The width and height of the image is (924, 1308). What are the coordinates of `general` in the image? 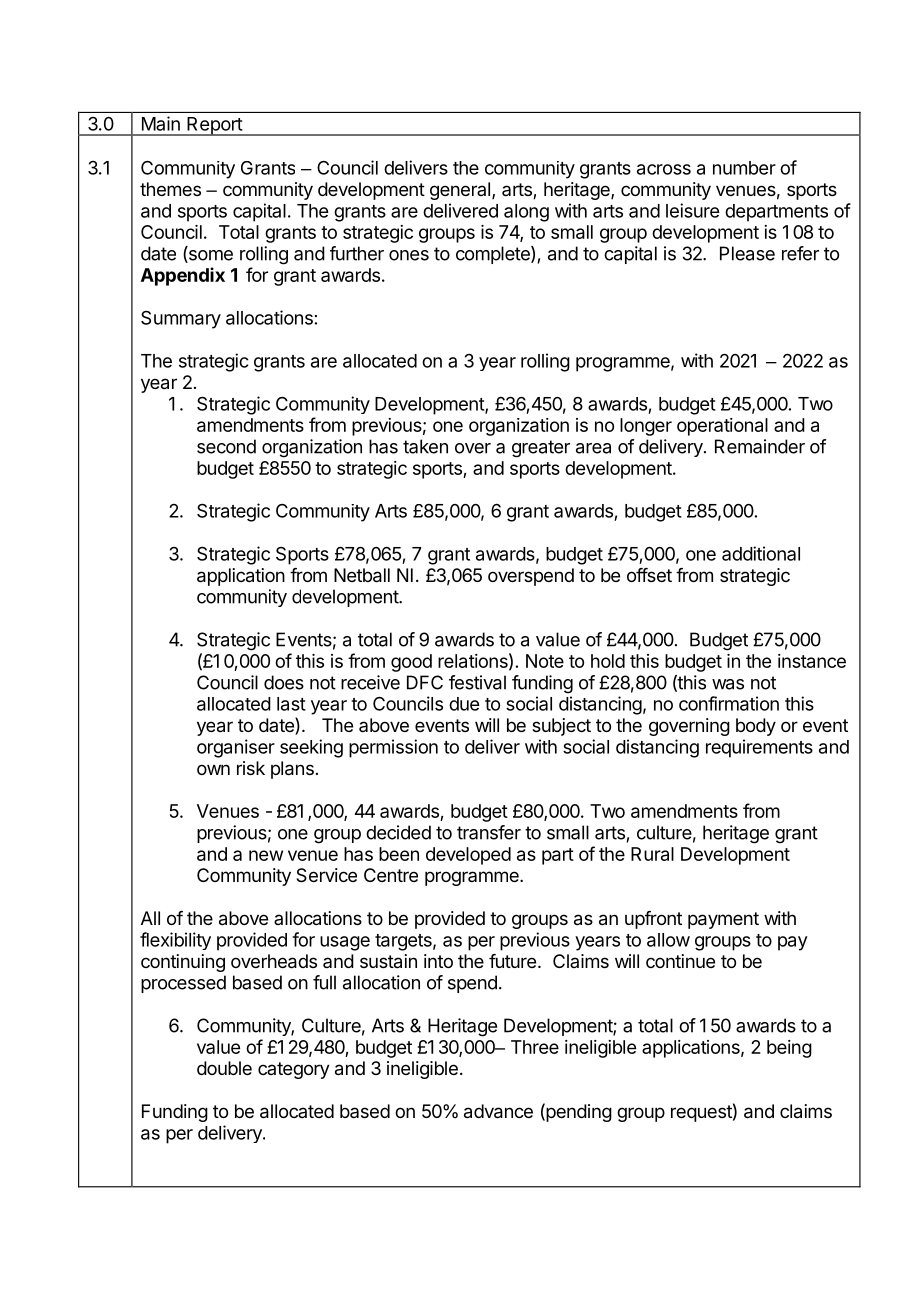 It's located at (460, 191).
